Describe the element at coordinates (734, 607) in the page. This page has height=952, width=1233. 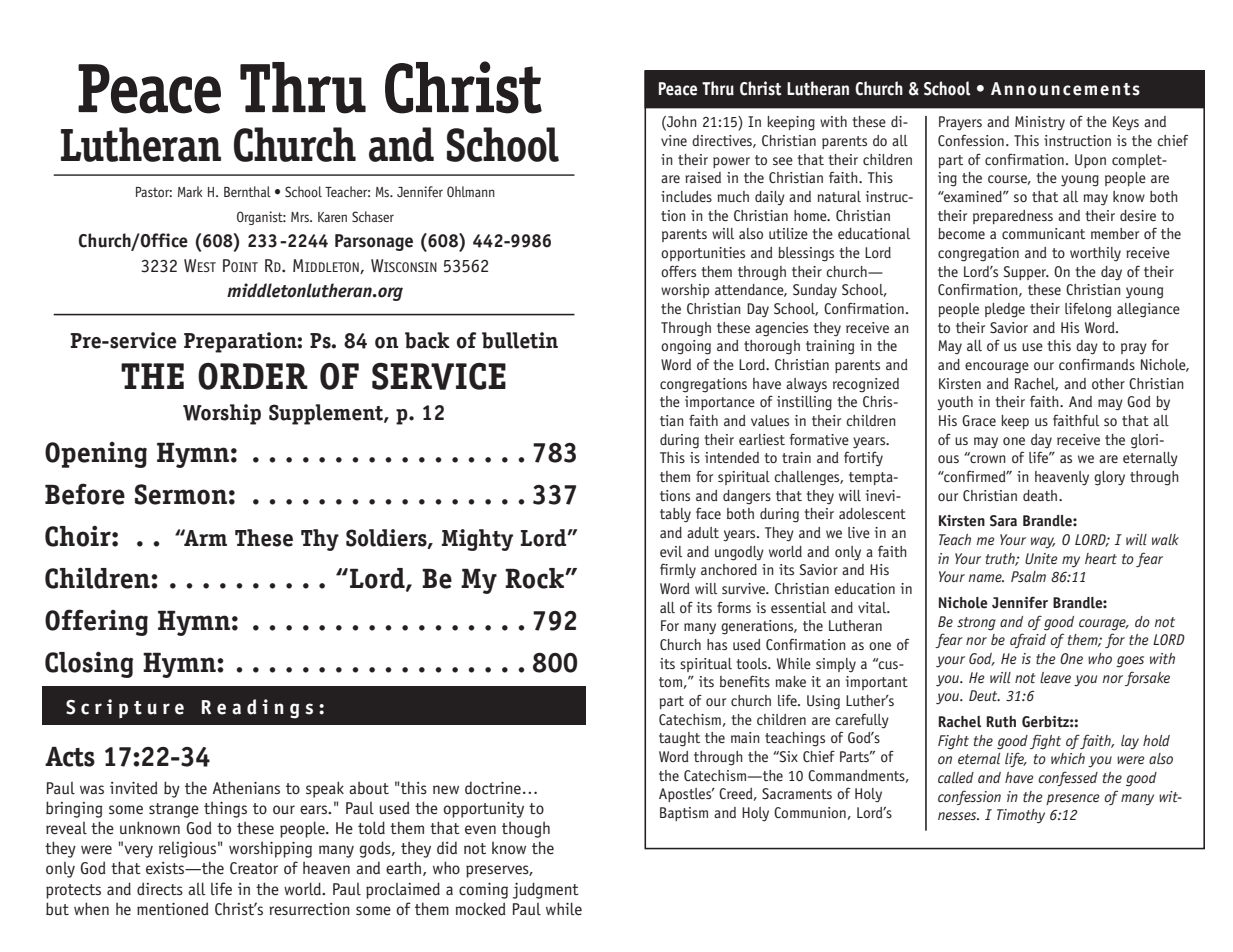
I see `forms` at that location.
